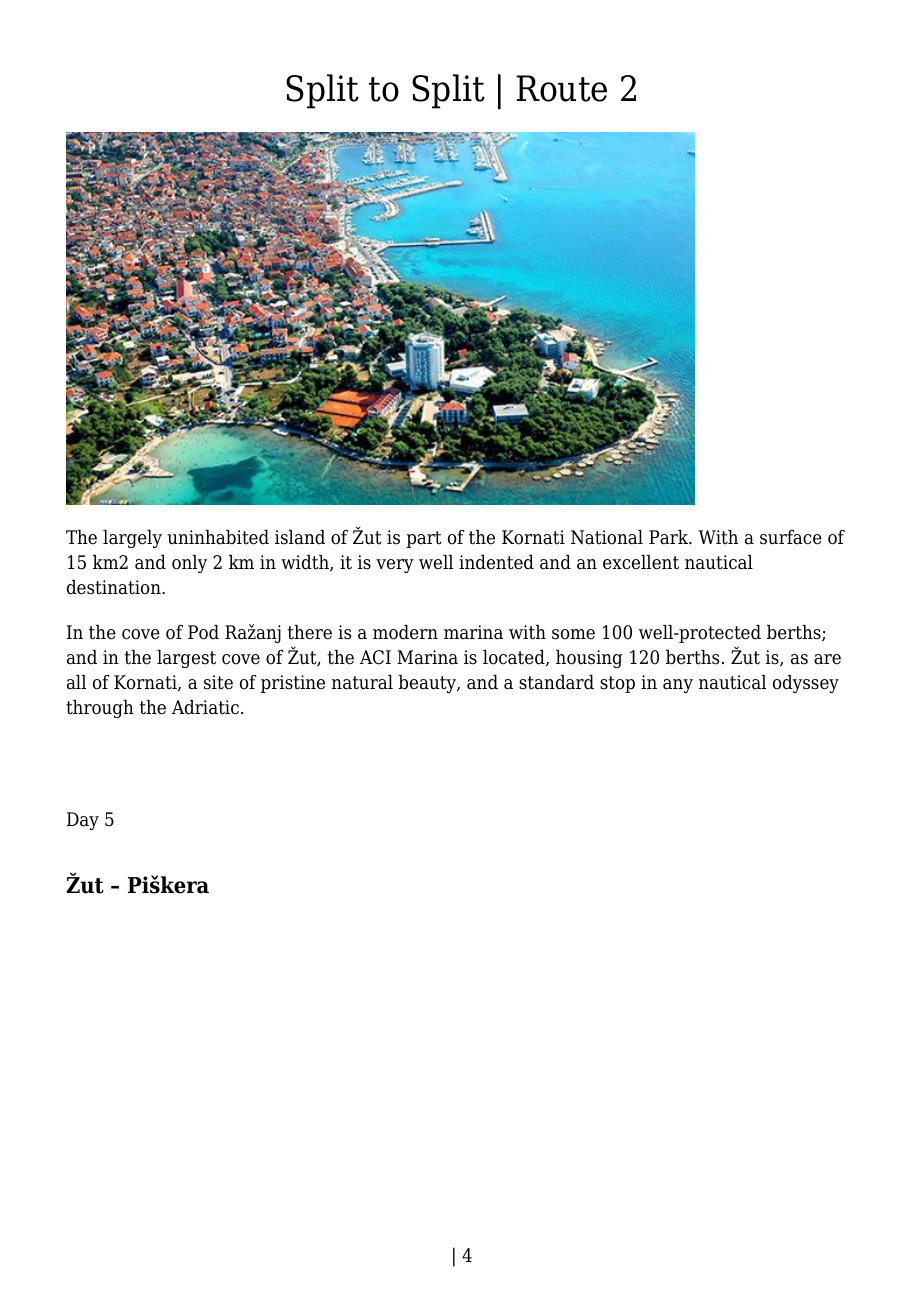 The width and height of the page is (924, 1308). I want to click on very, so click(395, 566).
